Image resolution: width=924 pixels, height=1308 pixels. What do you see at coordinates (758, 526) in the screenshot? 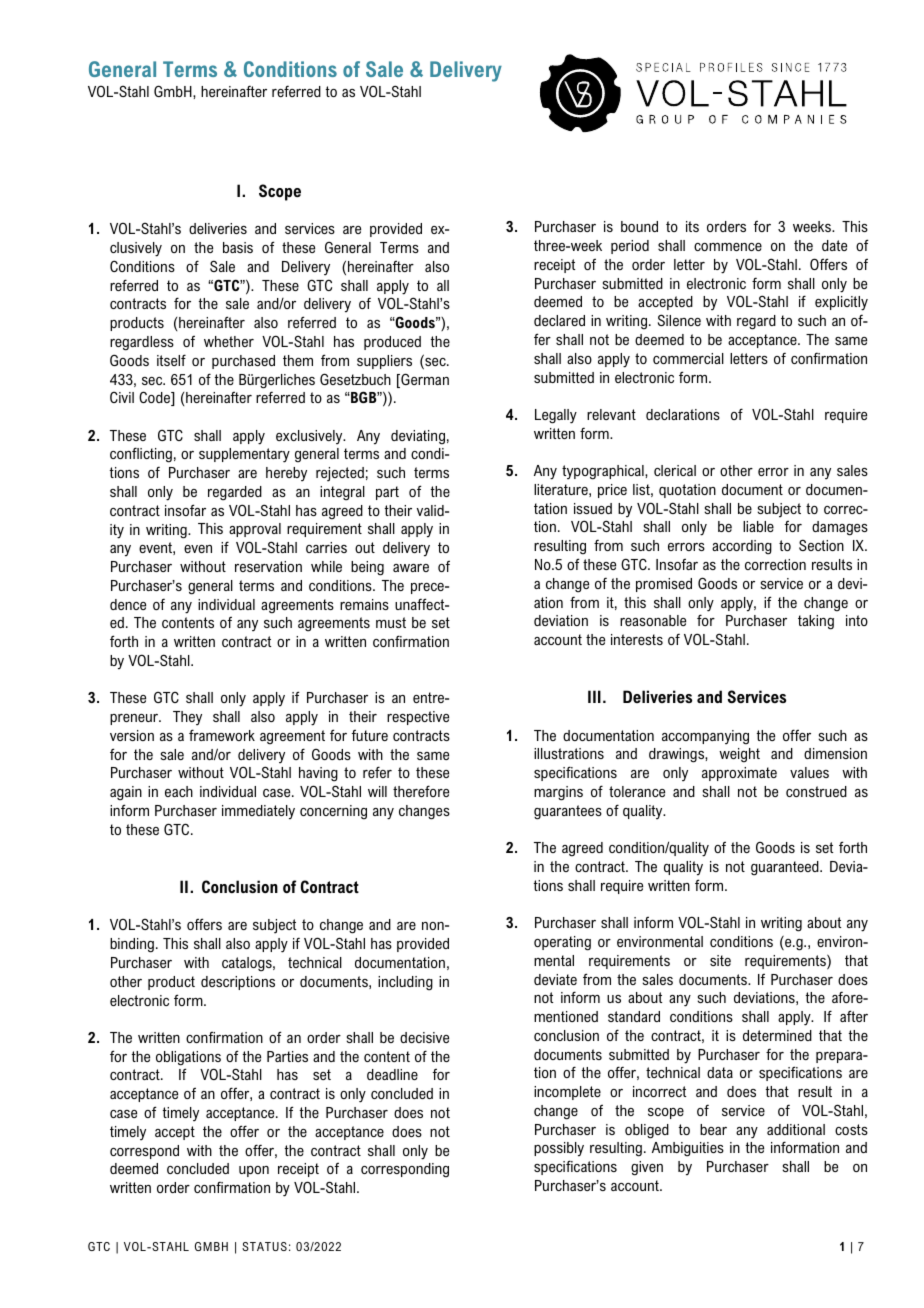
I see `liable` at bounding box center [758, 526].
